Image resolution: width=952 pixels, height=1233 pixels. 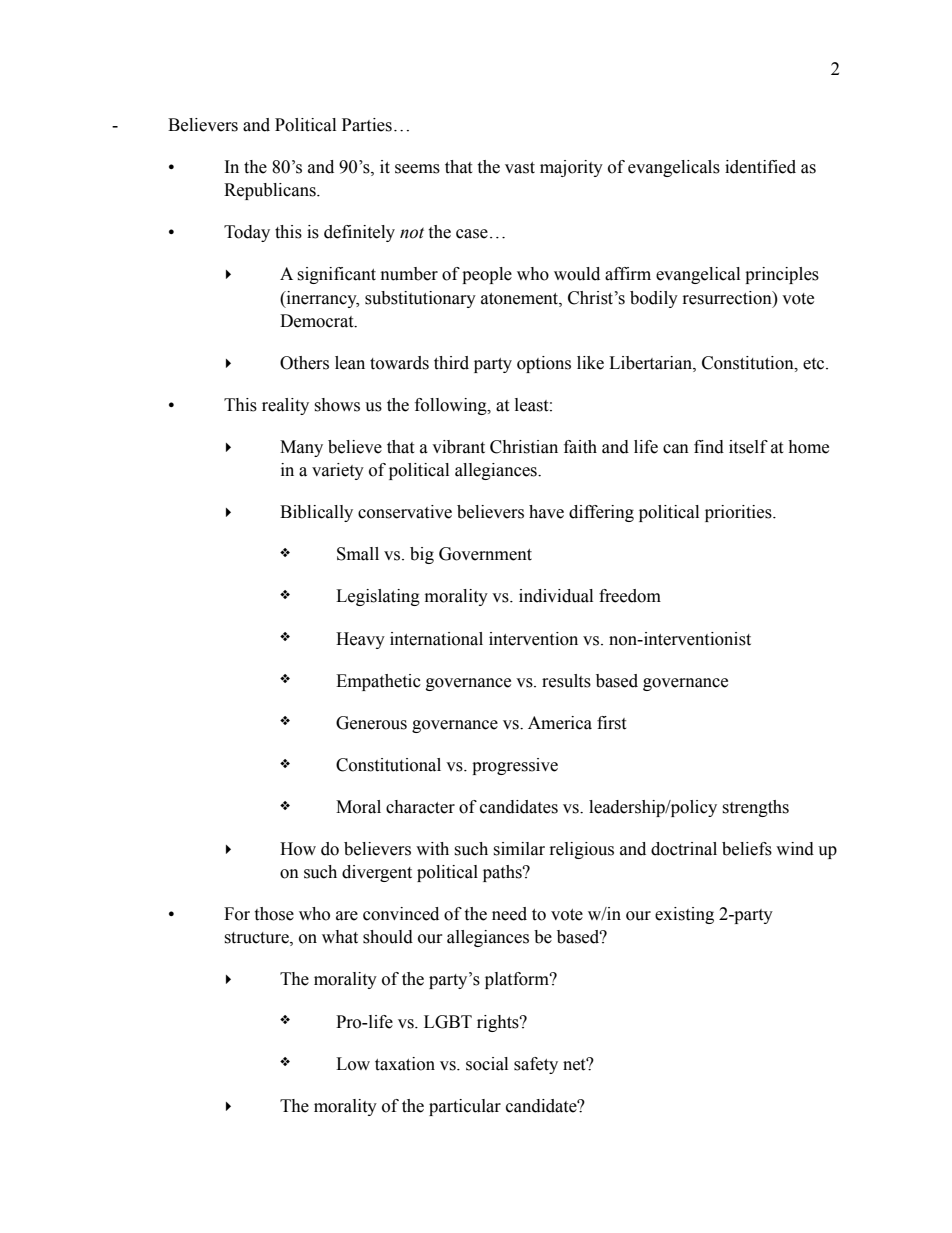 What do you see at coordinates (747, 849) in the screenshot?
I see `beliefs` at bounding box center [747, 849].
